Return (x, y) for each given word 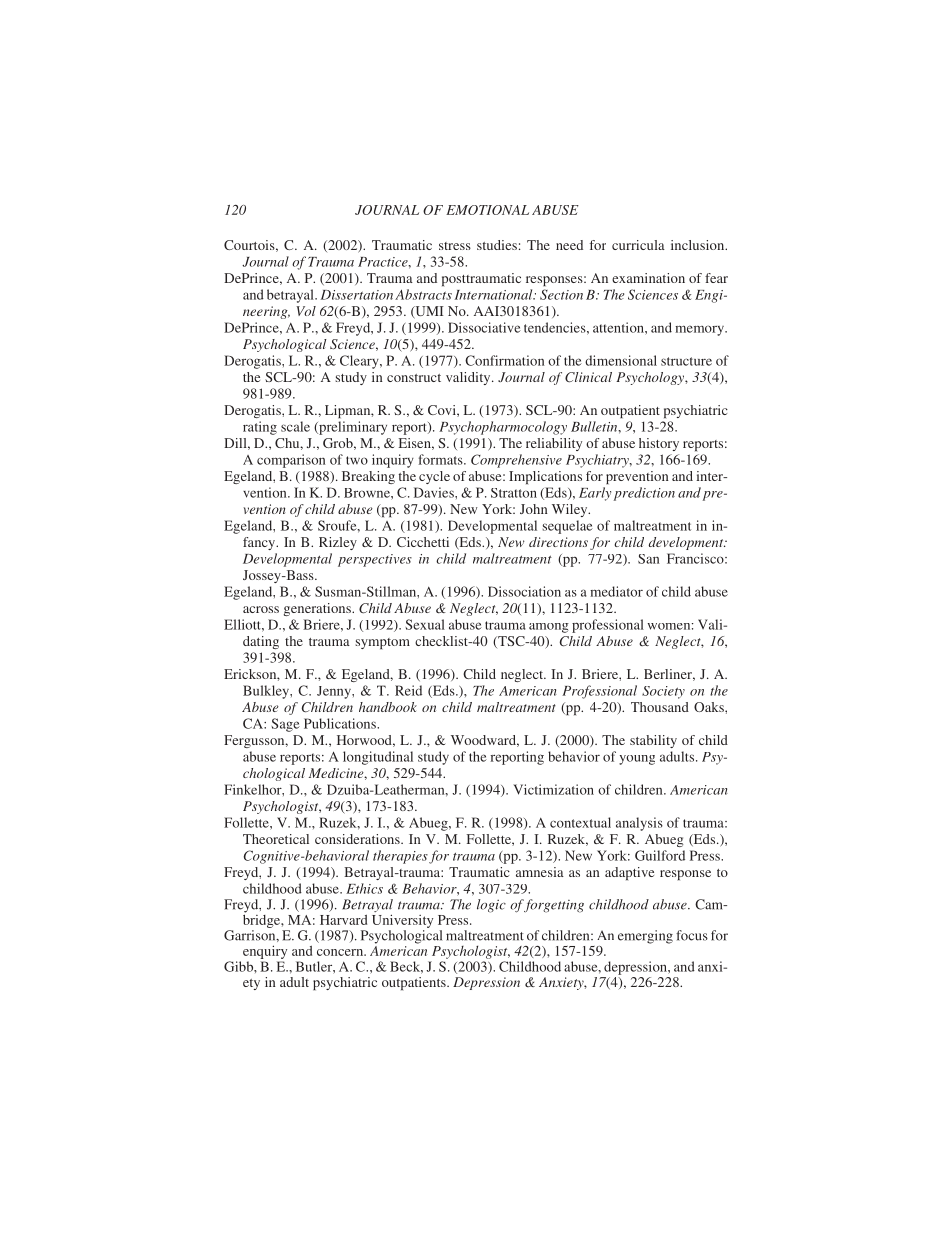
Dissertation (357, 295)
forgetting (553, 906)
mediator (616, 591)
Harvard (343, 920)
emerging (645, 937)
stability (653, 741)
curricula (638, 245)
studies (497, 245)
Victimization (553, 789)
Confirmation (505, 360)
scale (295, 426)
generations (318, 609)
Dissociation (524, 591)
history (659, 444)
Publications (341, 723)
